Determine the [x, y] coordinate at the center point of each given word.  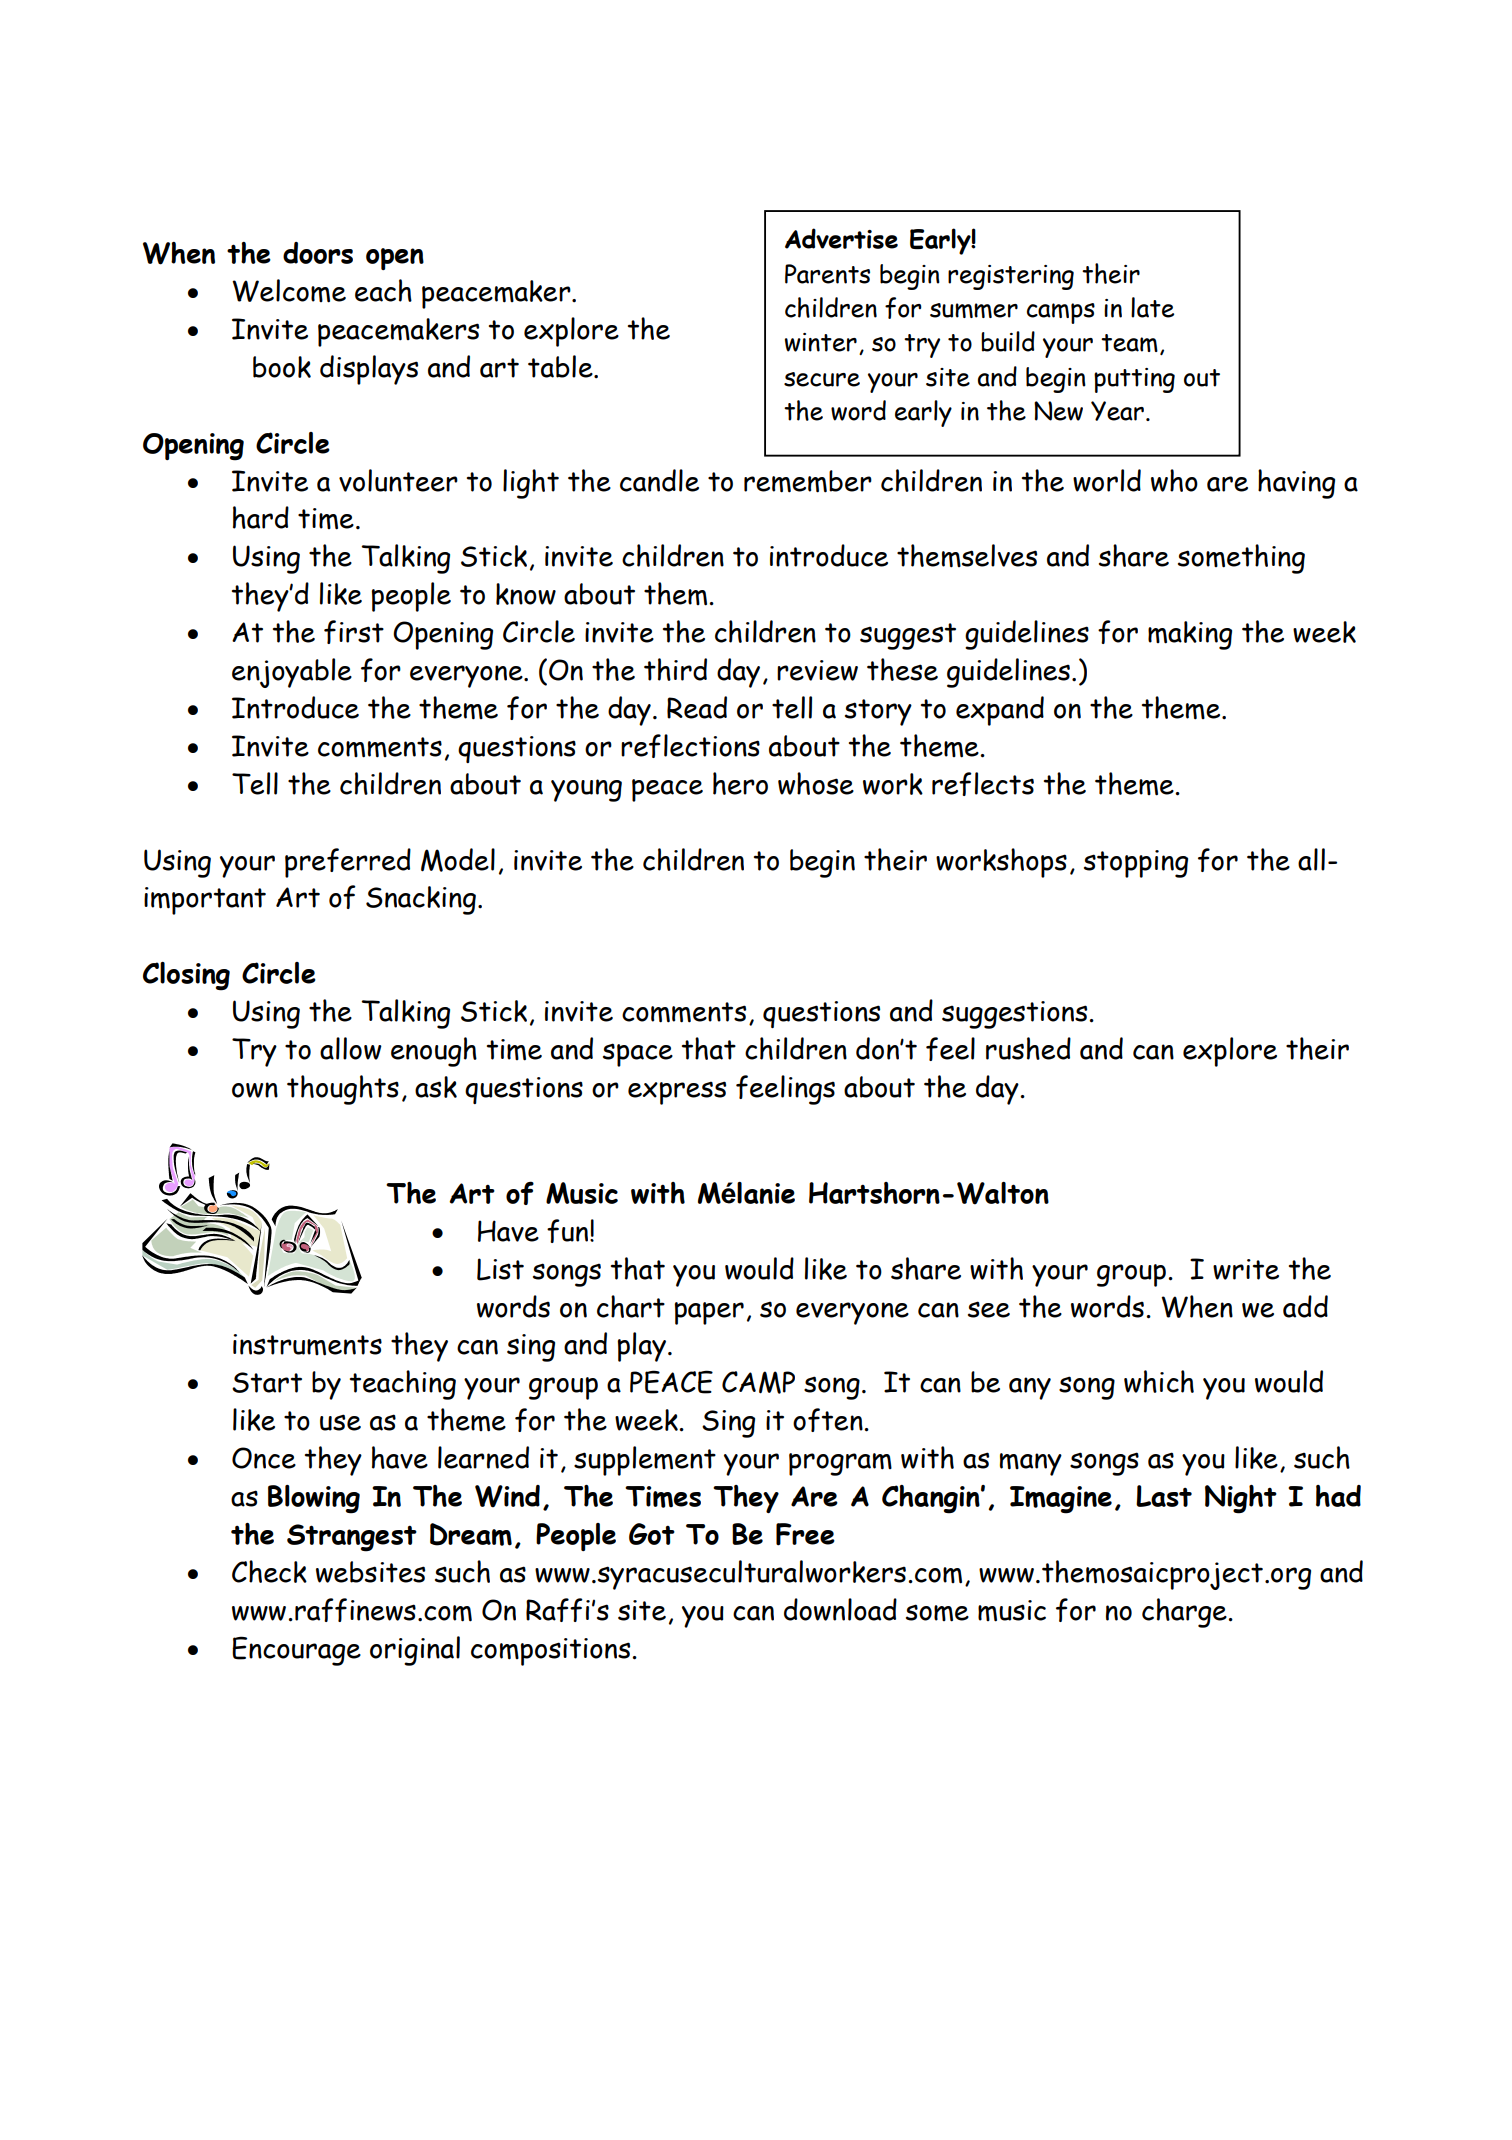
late [1152, 307]
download [840, 1609]
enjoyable [292, 673]
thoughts [343, 1090]
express [677, 1093]
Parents [827, 274]
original [415, 1651]
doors [318, 253]
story [878, 712]
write [1246, 1269]
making [1190, 635]
